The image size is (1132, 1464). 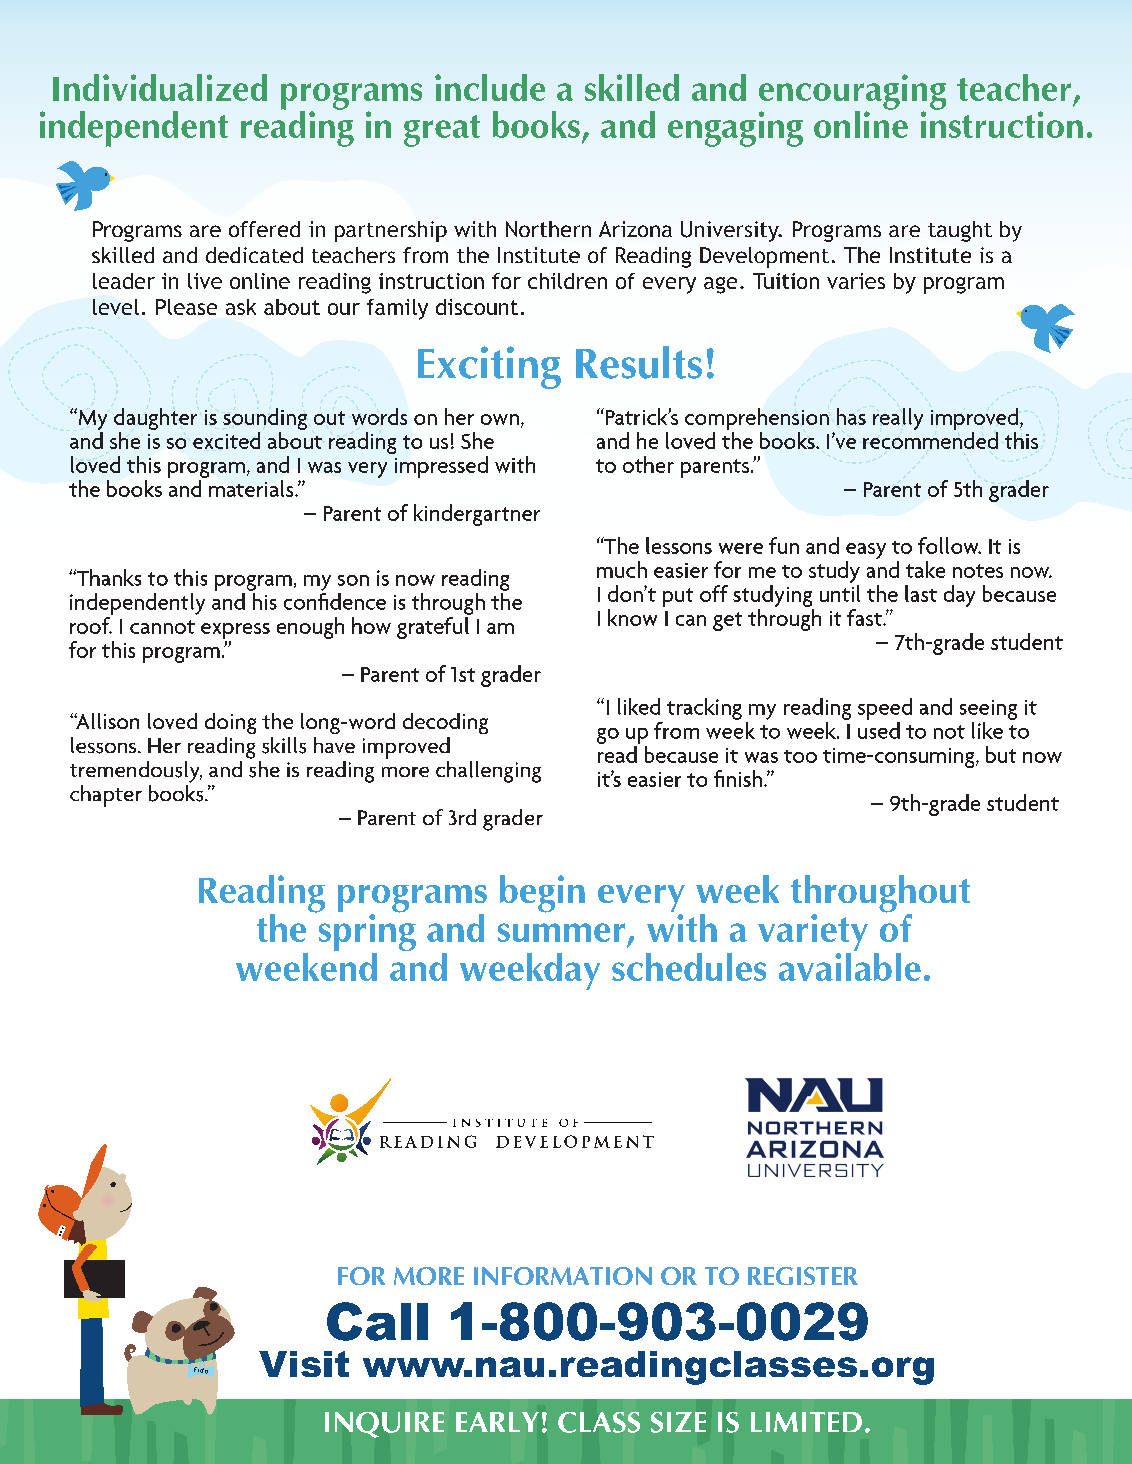 I want to click on express, so click(x=235, y=631).
